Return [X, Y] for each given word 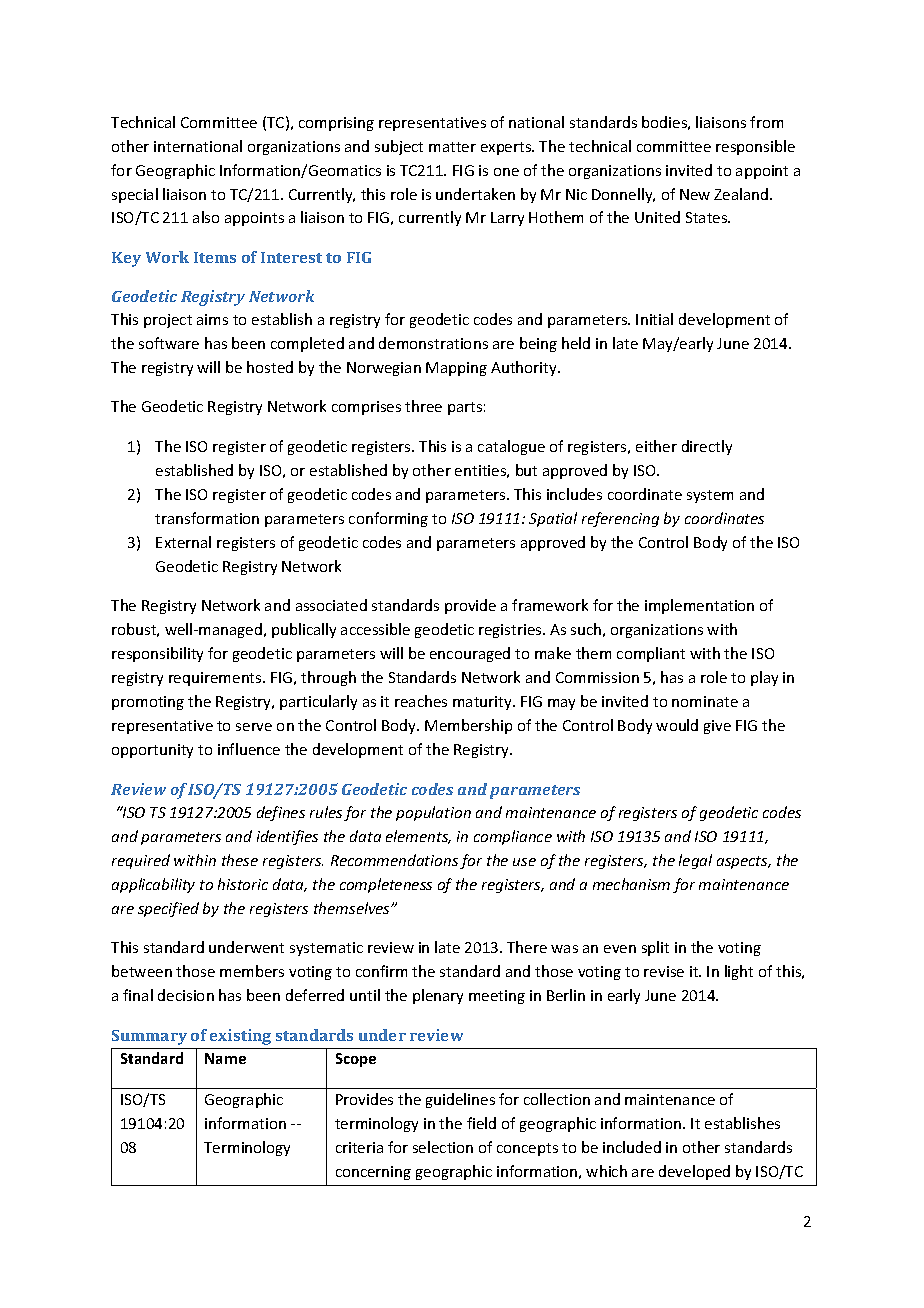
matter [452, 147]
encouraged [470, 654]
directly [707, 447]
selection [443, 1147]
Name [225, 1058]
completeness [386, 885]
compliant [651, 654]
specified [168, 909]
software [169, 343]
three [423, 406]
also [206, 217]
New [695, 194]
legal [695, 861]
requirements [216, 679]
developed [694, 1172]
